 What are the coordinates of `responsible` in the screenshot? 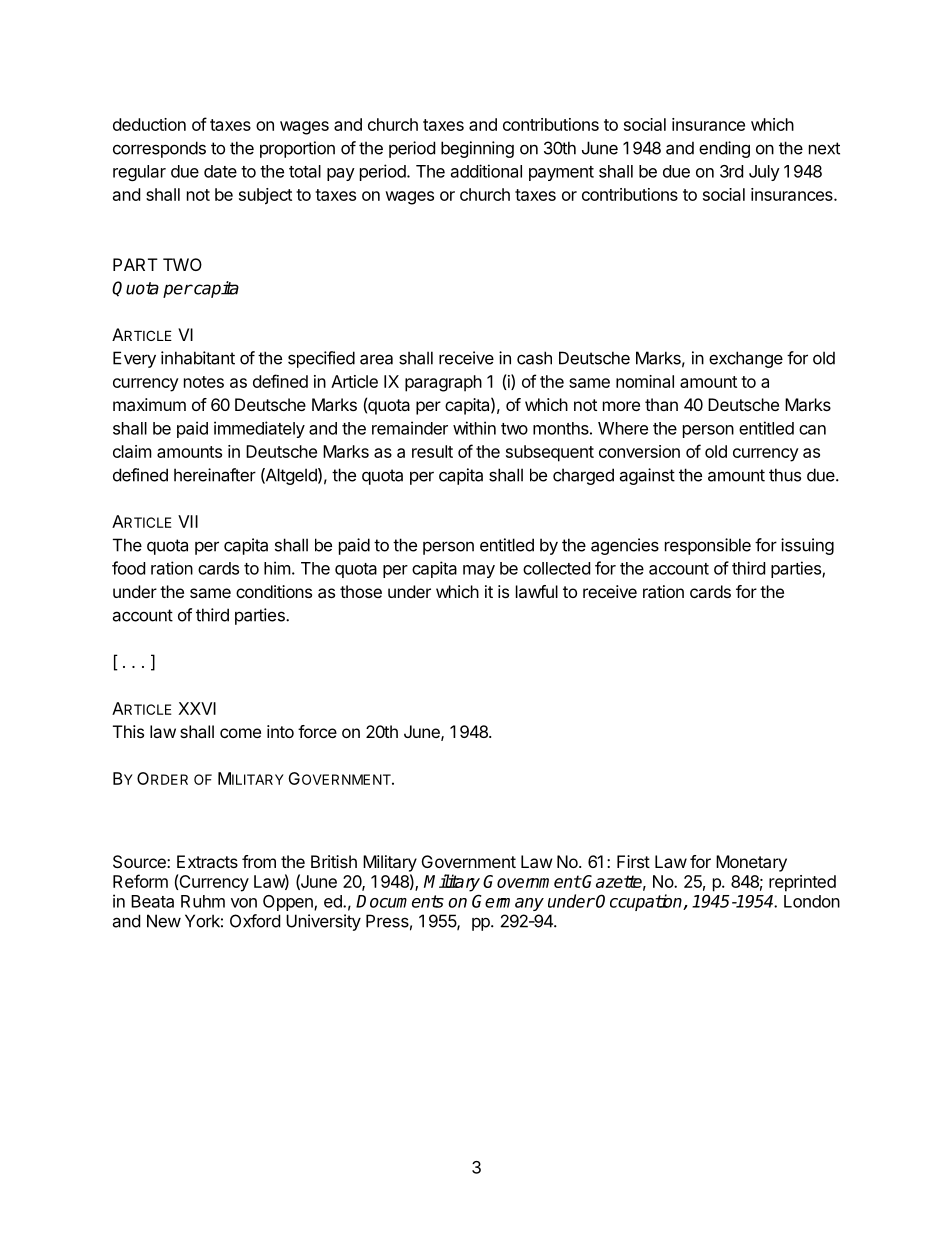 It's located at (708, 546).
